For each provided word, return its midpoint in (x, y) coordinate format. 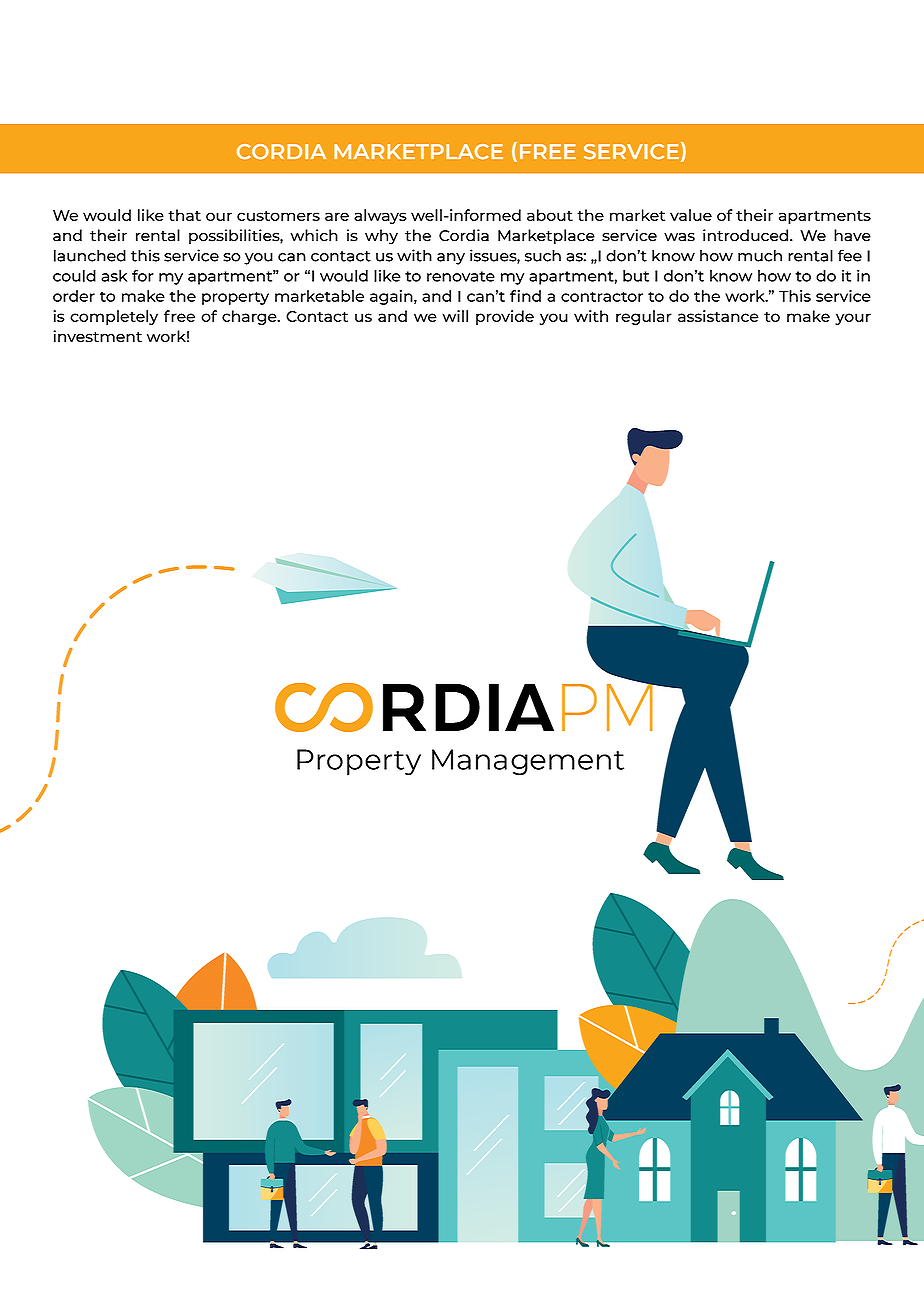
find (525, 296)
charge (250, 317)
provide (505, 317)
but (636, 276)
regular (644, 317)
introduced (747, 235)
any (451, 259)
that (184, 215)
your (853, 319)
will (455, 316)
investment (97, 336)
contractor (602, 296)
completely (114, 317)
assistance (718, 316)
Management (528, 762)
